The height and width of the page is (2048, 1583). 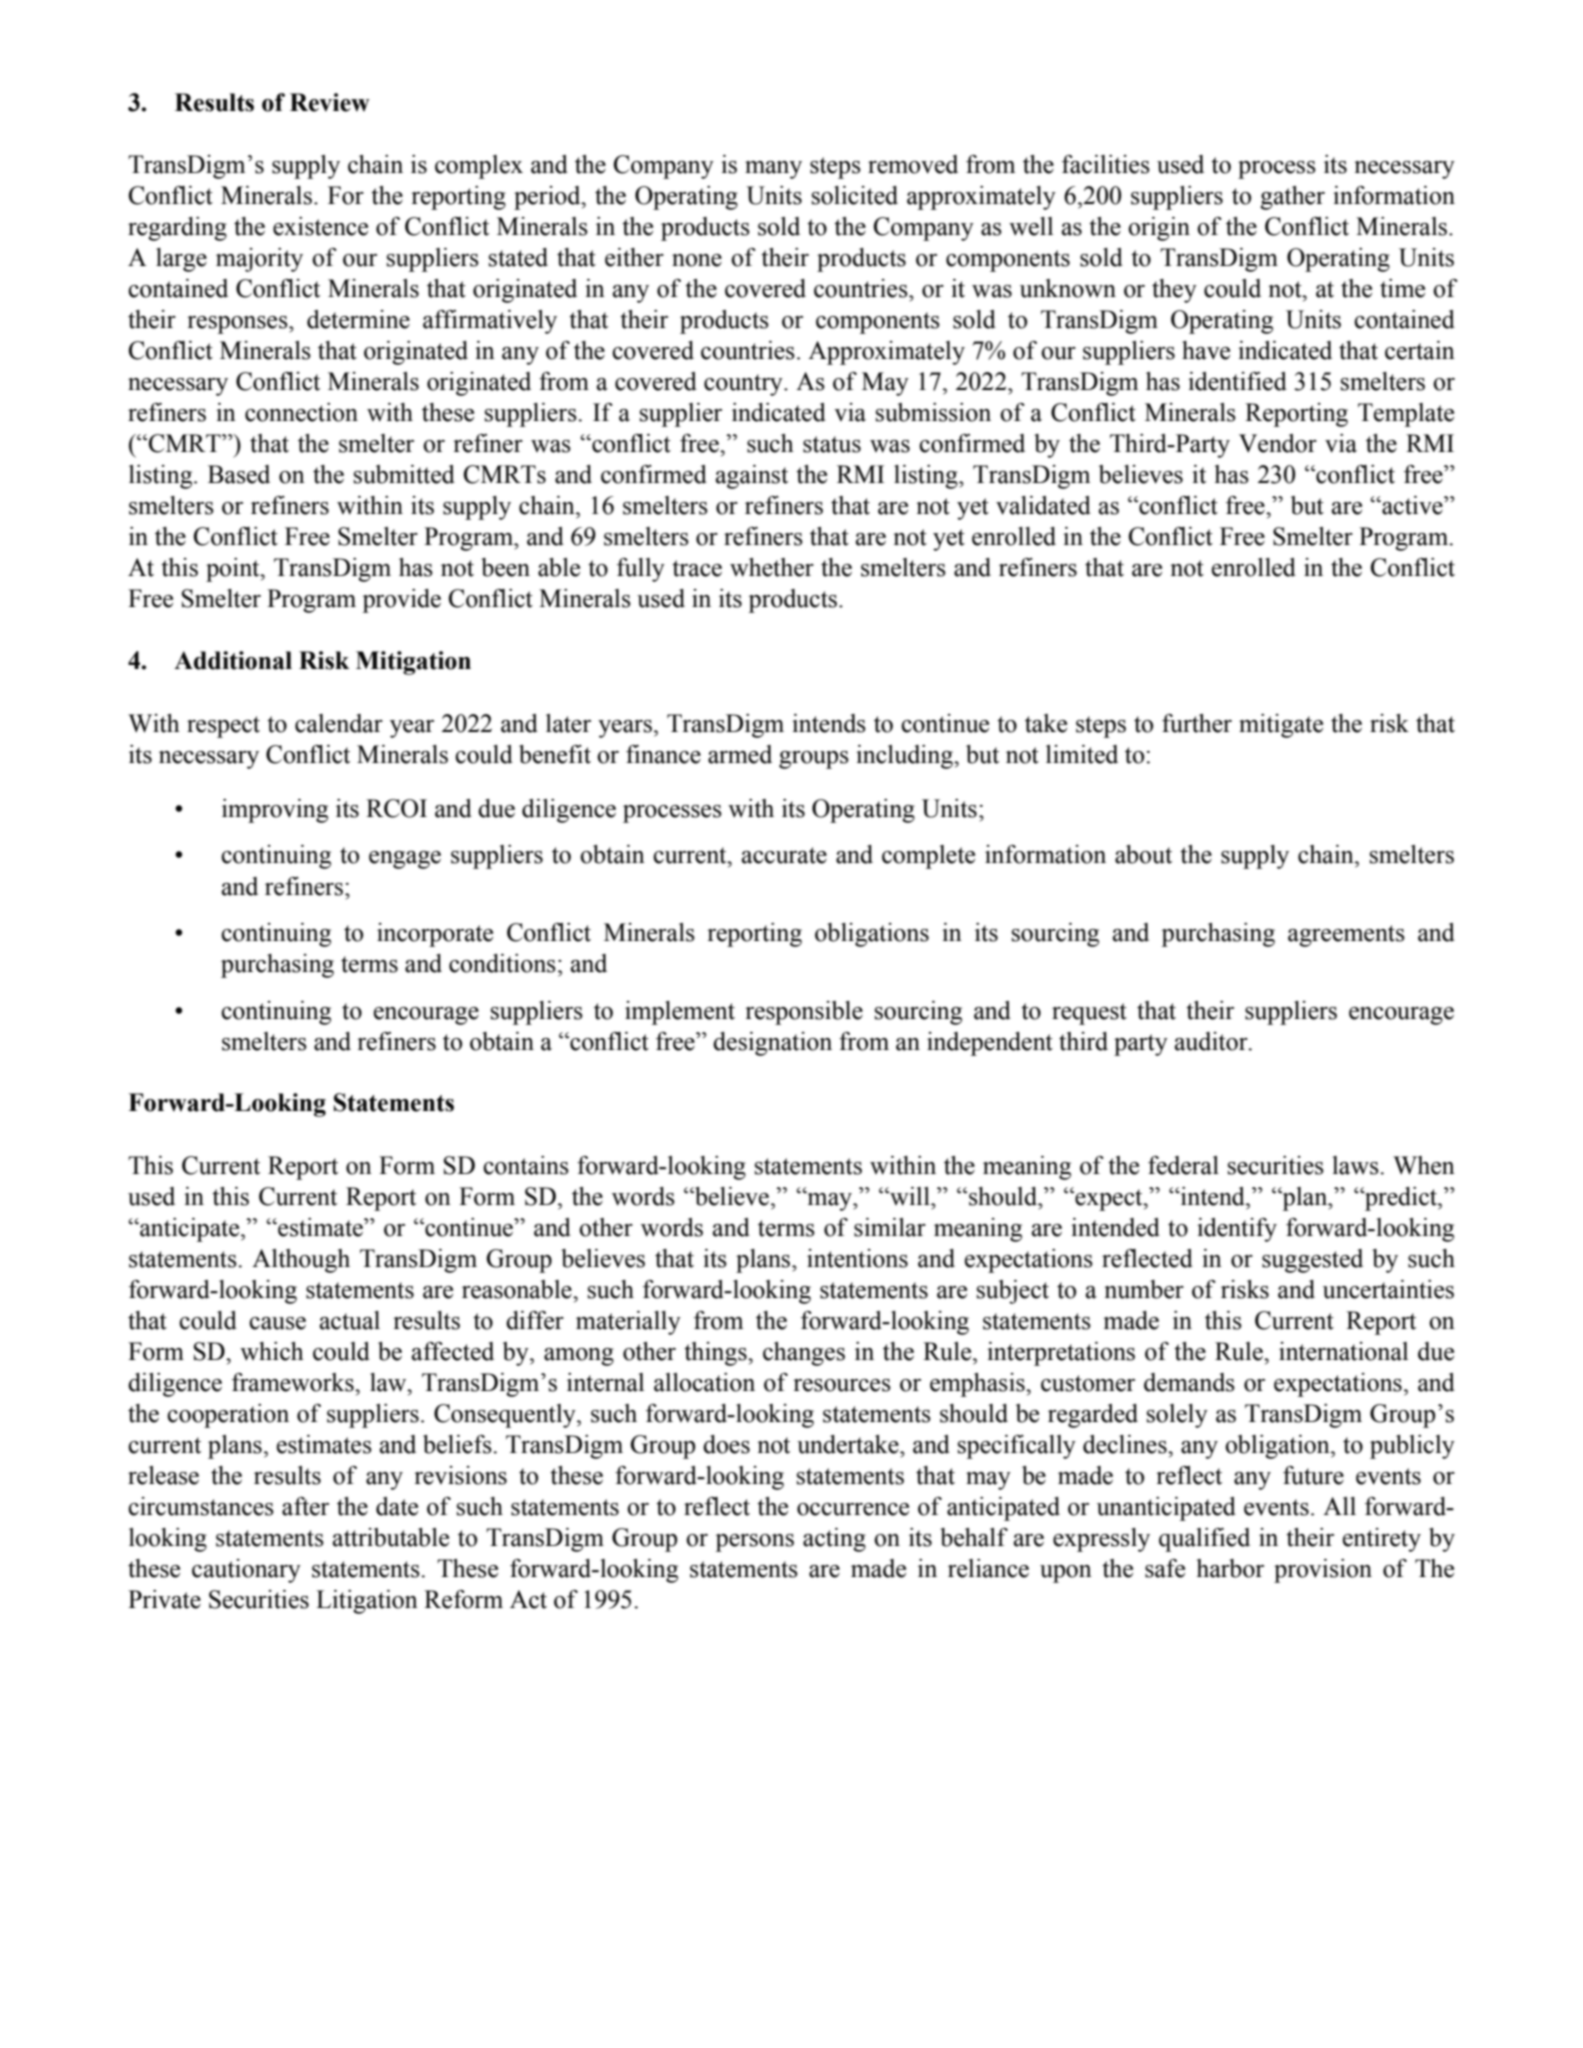 I want to click on gather, so click(x=1292, y=198).
